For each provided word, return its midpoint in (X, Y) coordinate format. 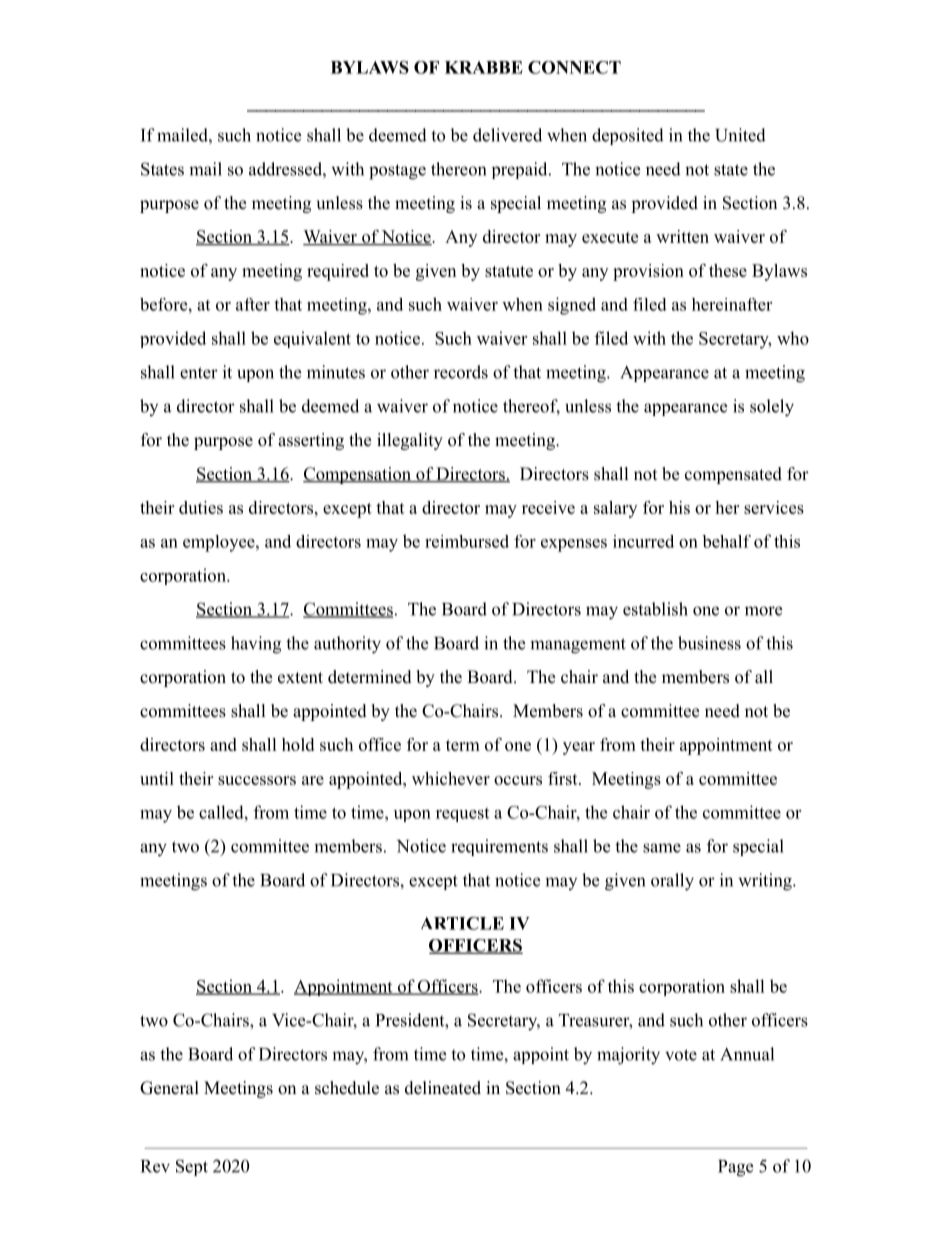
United (740, 135)
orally (672, 882)
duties (201, 507)
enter (199, 373)
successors (257, 780)
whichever (451, 778)
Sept (192, 1167)
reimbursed (467, 541)
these (728, 270)
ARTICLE (462, 923)
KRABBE (484, 67)
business (709, 643)
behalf (726, 541)
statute (509, 271)
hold (298, 744)
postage (397, 172)
